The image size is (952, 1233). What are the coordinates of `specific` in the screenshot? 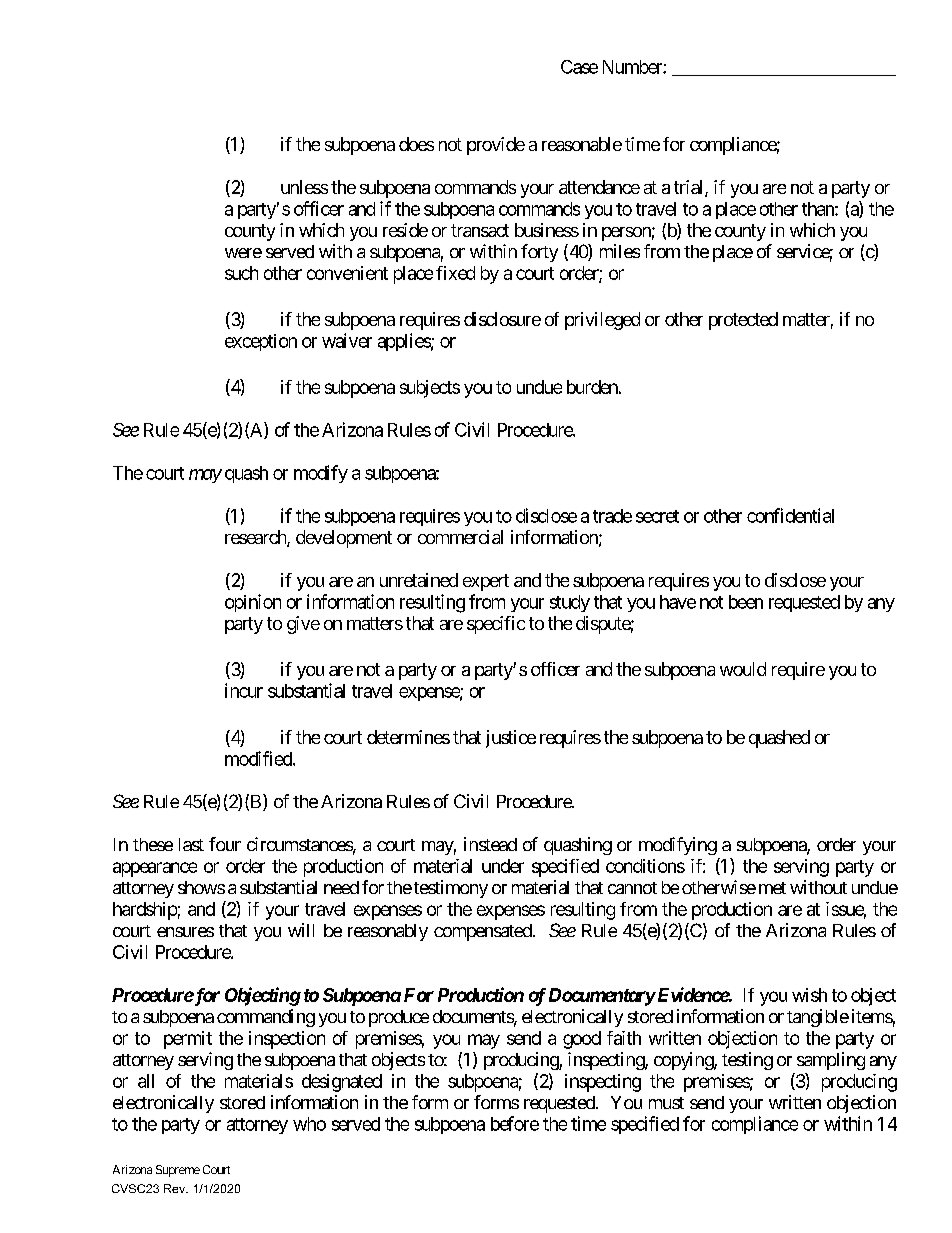 It's located at (496, 625).
